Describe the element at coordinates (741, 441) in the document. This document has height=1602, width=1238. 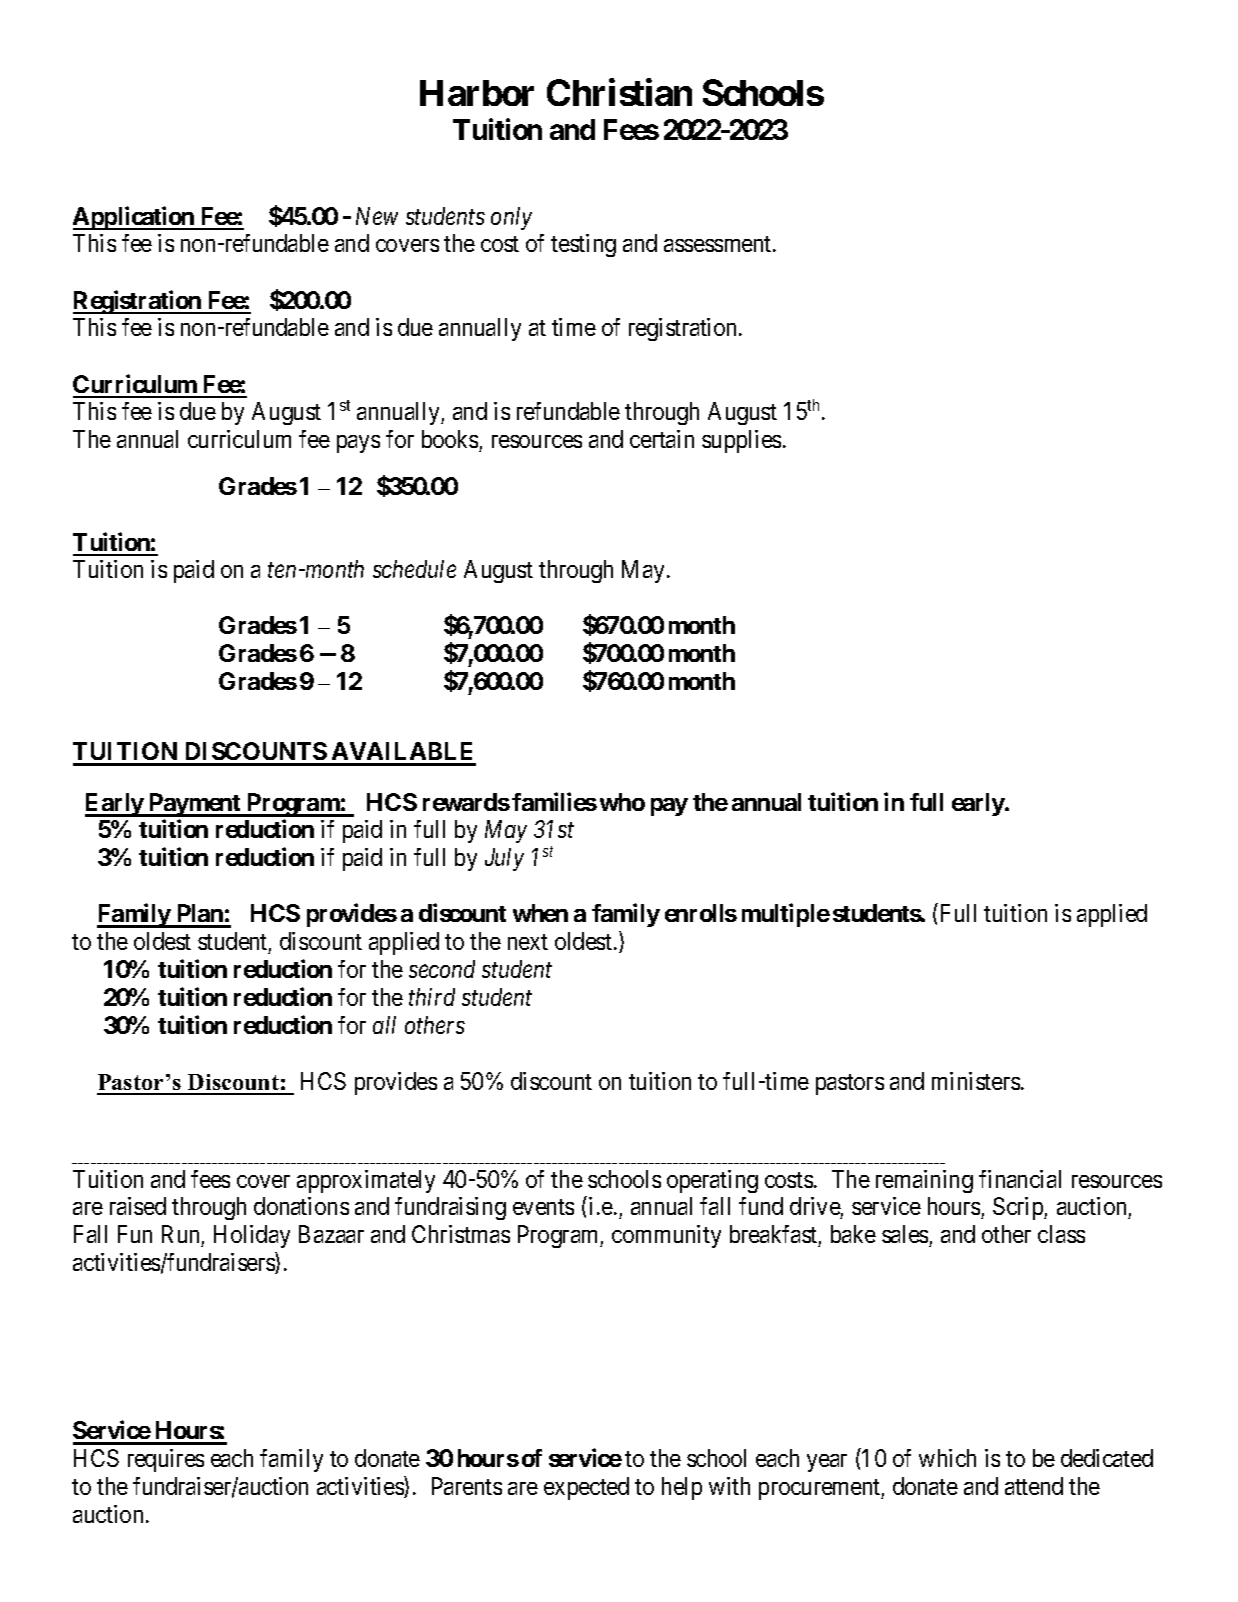
I see `supplies` at that location.
